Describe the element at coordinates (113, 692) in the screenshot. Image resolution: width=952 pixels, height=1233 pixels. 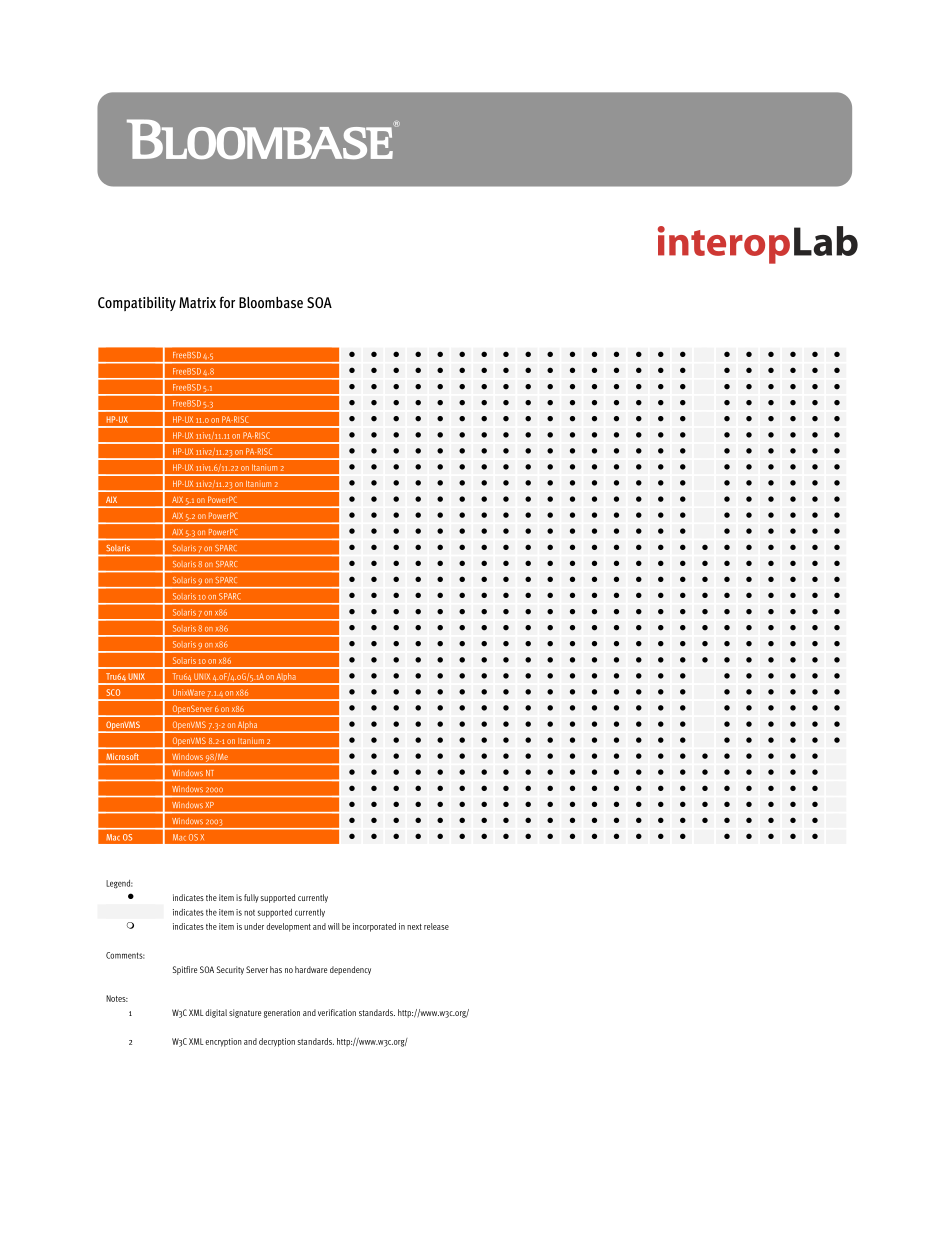
I see `SCO` at that location.
